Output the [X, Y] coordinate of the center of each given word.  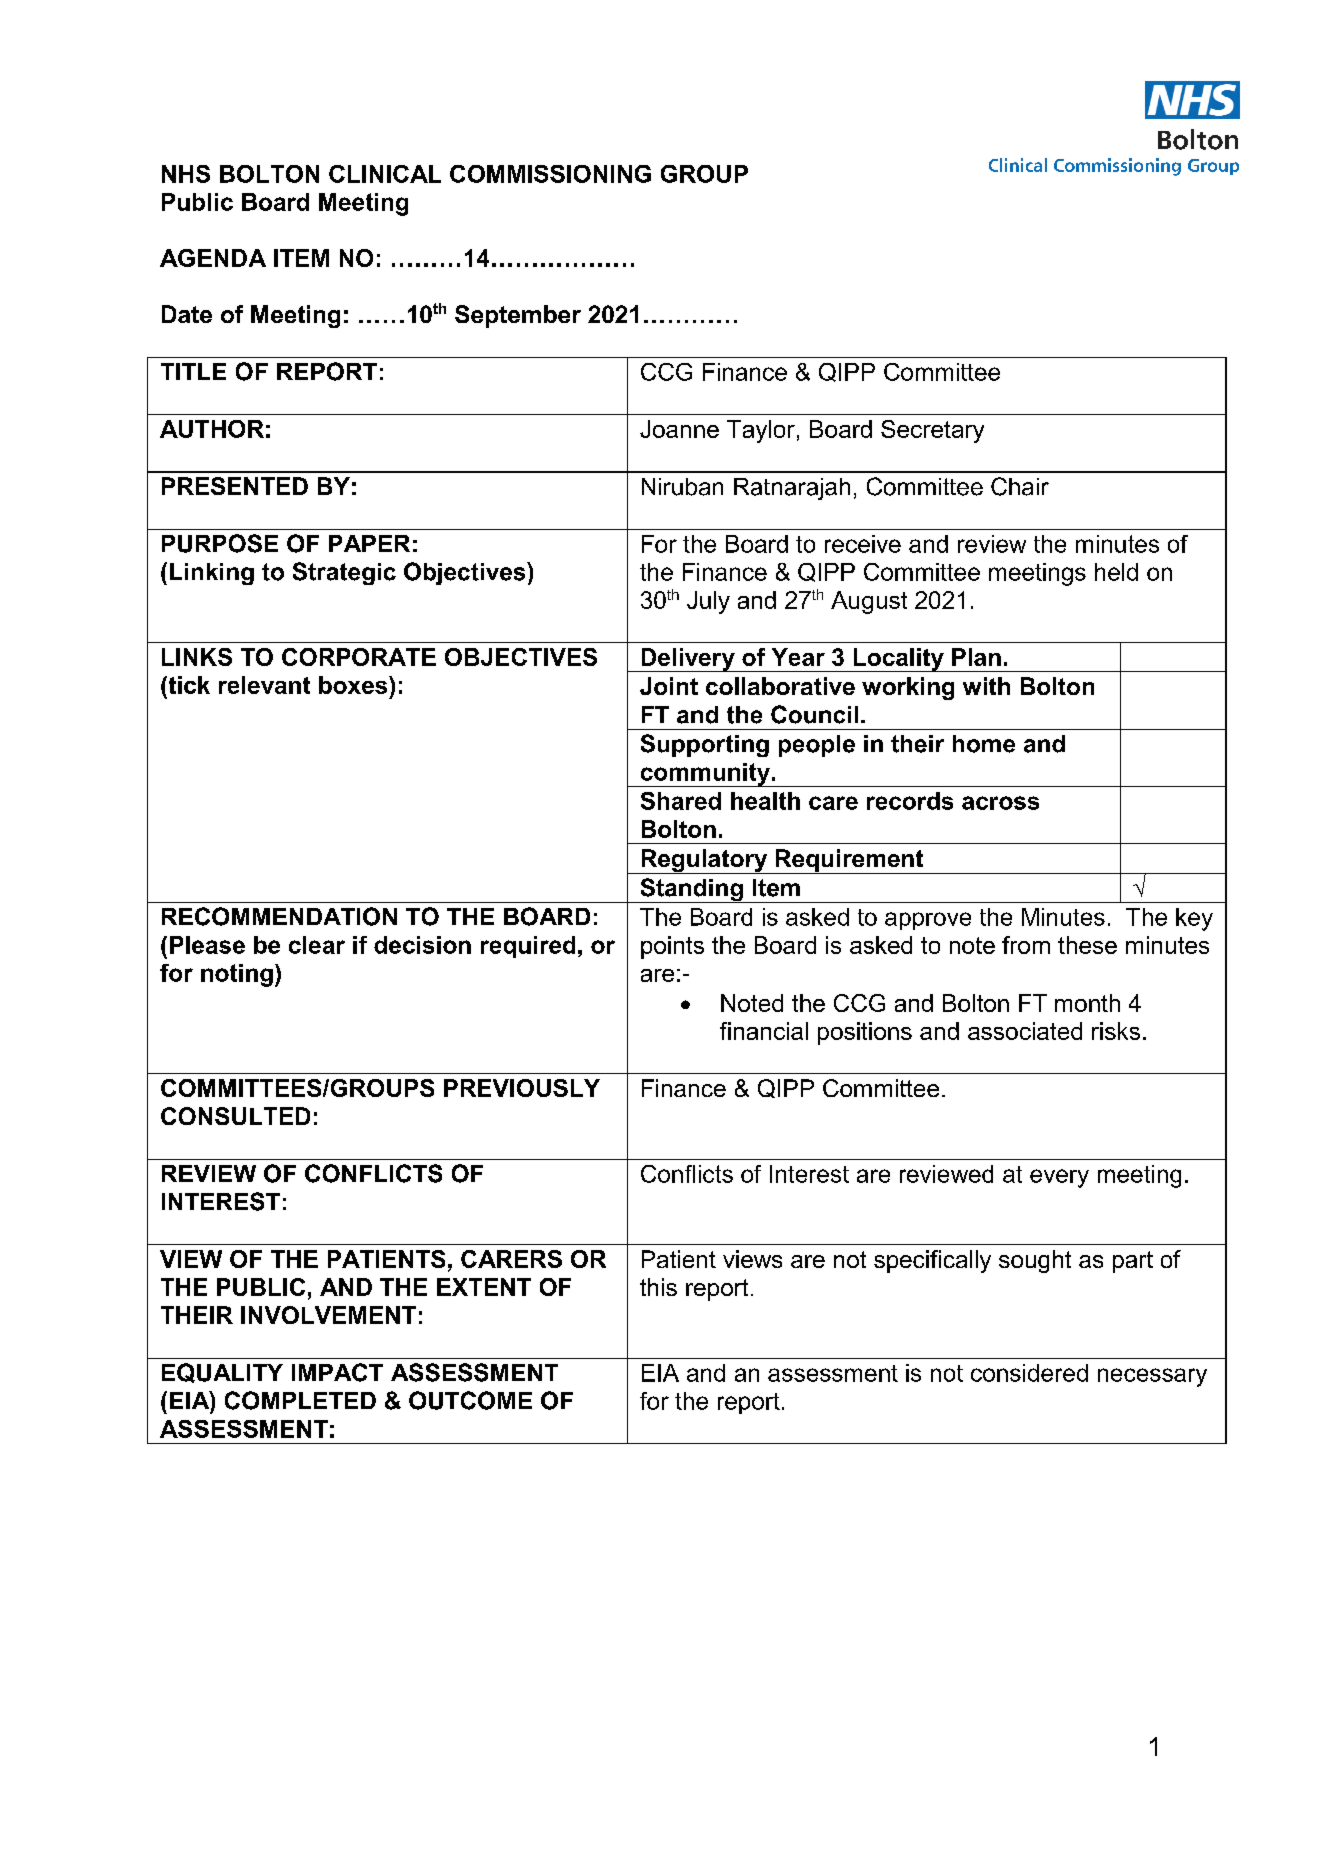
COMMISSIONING [550, 174]
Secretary [932, 431]
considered [1029, 1373]
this [658, 1287]
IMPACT [337, 1372]
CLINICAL [385, 174]
